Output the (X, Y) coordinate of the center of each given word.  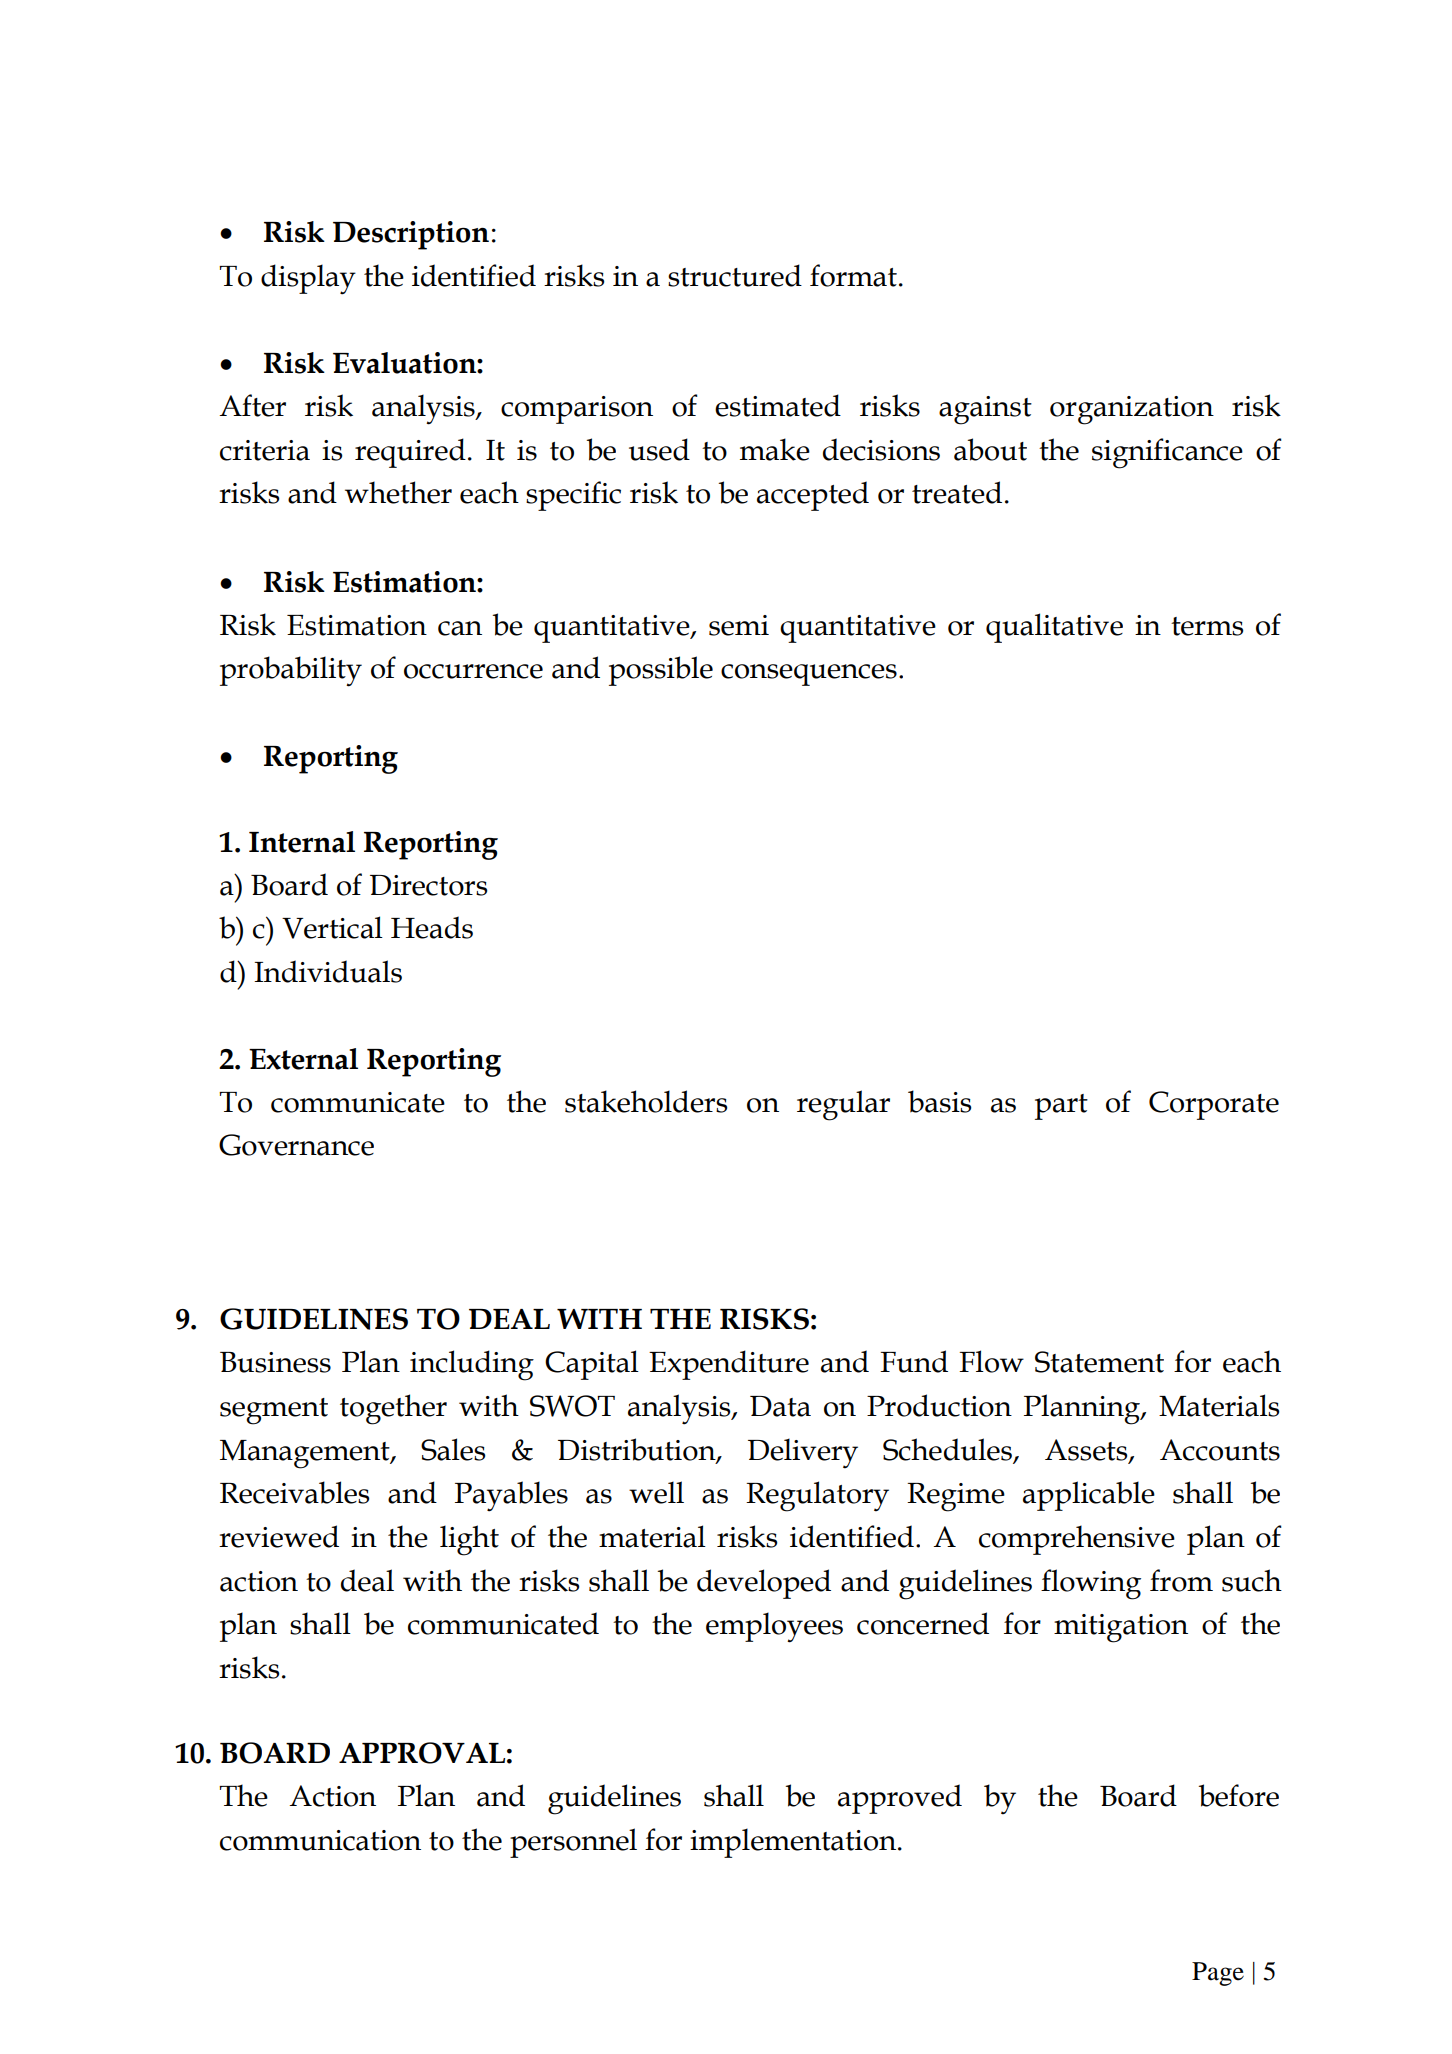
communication (320, 1840)
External (303, 1059)
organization (1132, 410)
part (1061, 1107)
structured (735, 275)
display (308, 279)
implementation (794, 1843)
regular (843, 1105)
